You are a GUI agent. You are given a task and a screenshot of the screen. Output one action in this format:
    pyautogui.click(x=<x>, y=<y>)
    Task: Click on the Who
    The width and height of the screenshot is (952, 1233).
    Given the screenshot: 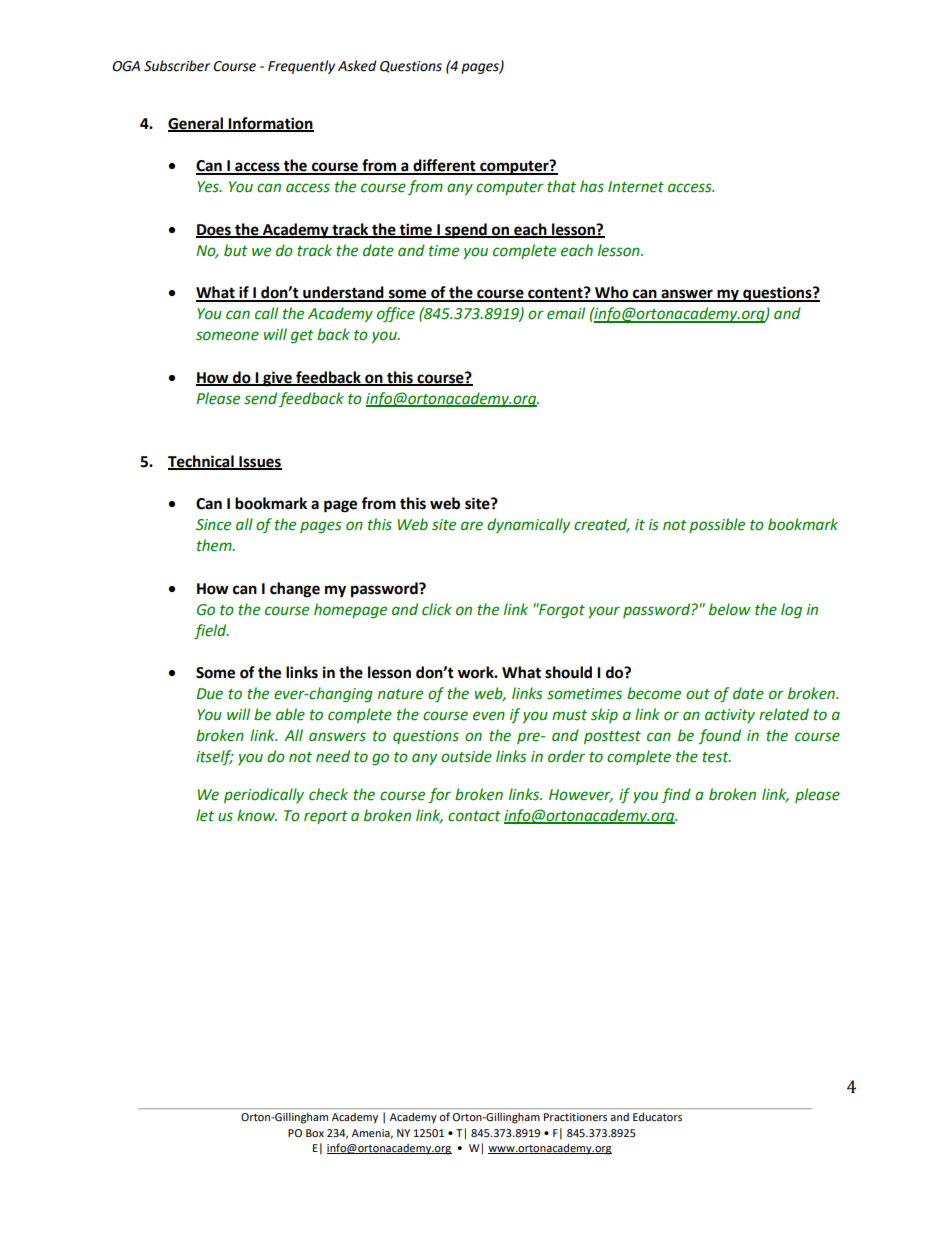 What is the action you would take?
    pyautogui.click(x=612, y=293)
